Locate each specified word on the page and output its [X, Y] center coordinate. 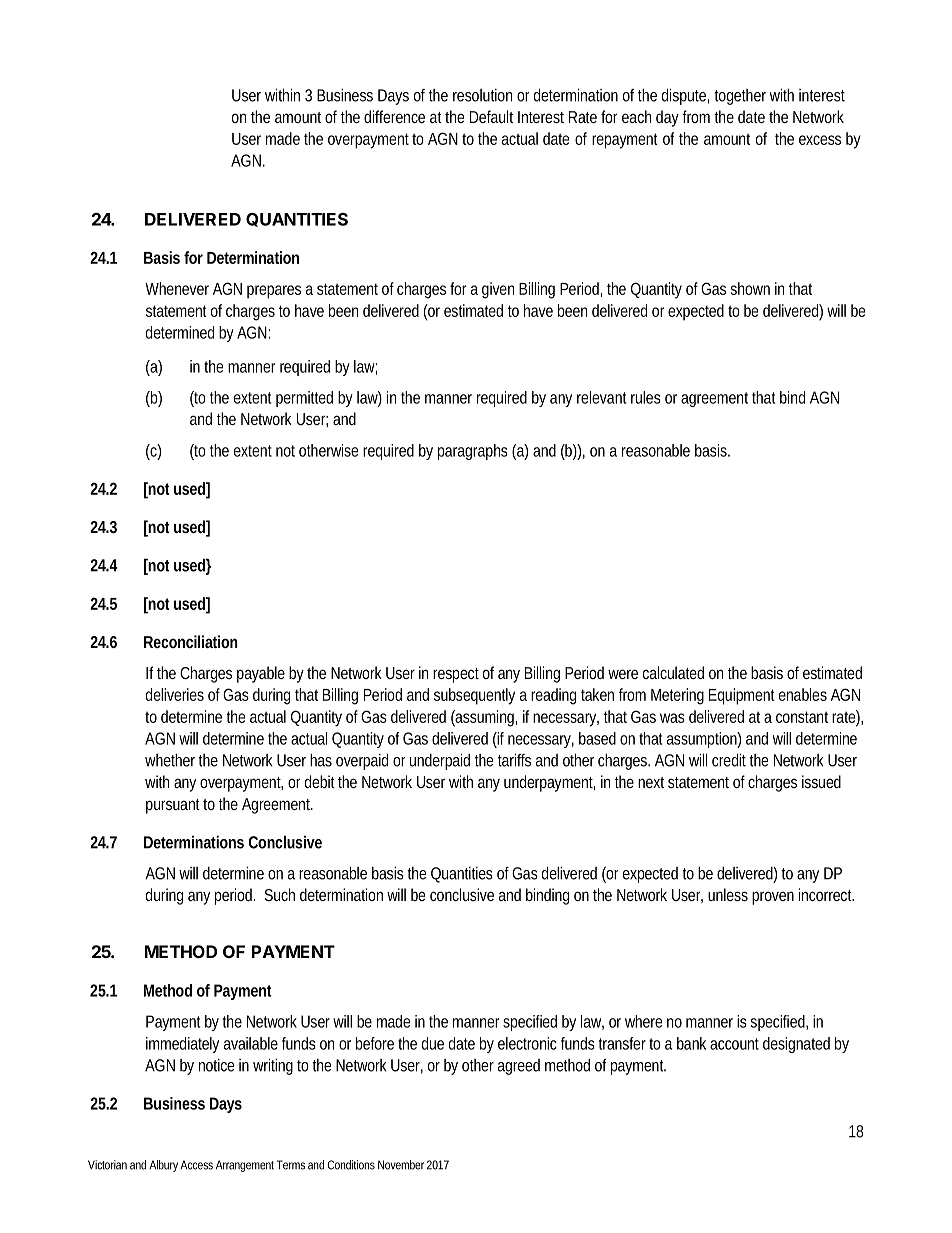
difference [394, 116]
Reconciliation [191, 641]
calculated [673, 672]
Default [491, 116]
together [740, 97]
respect [456, 675]
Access [196, 1165]
